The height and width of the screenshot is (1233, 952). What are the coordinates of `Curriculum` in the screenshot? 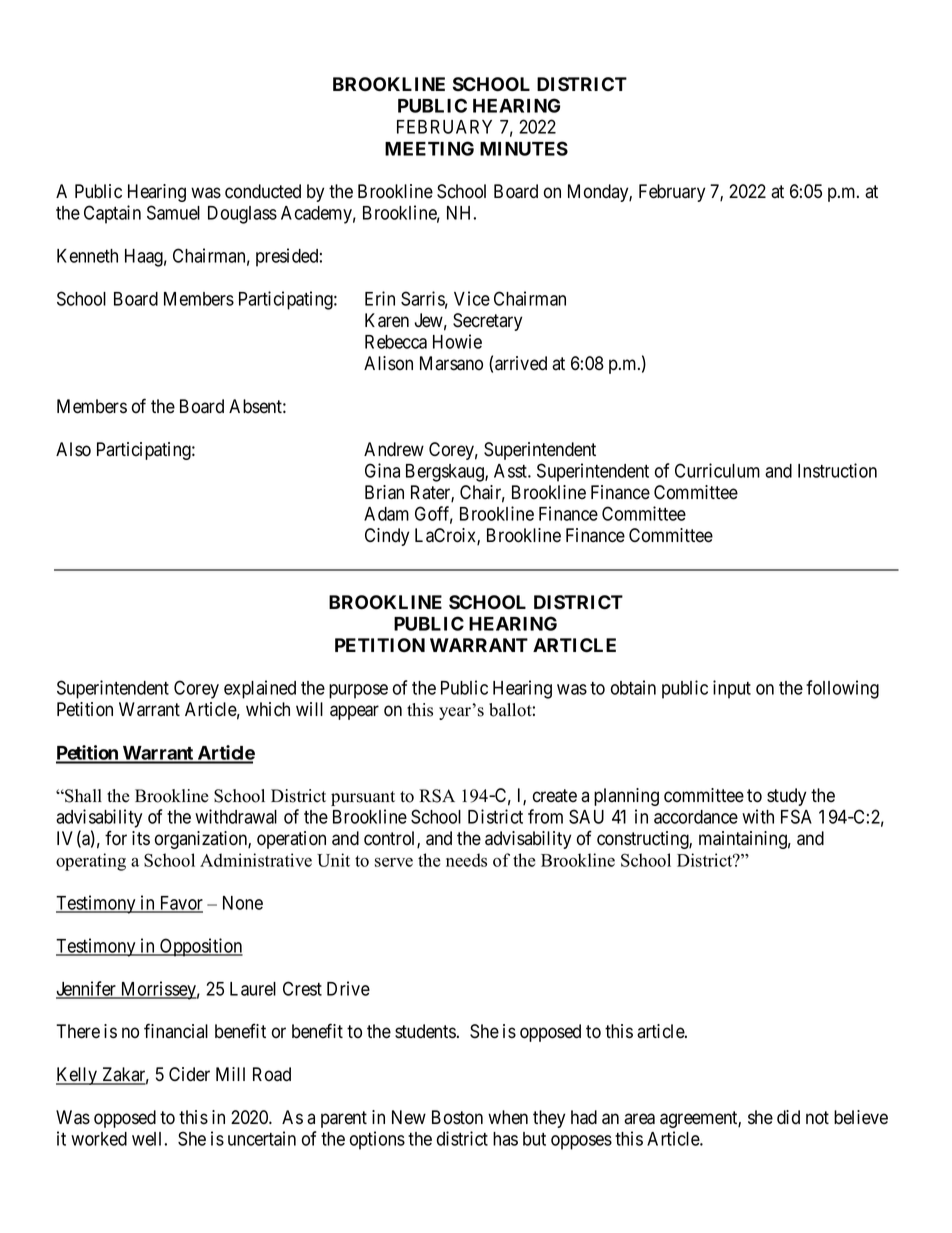 It's located at (717, 470).
